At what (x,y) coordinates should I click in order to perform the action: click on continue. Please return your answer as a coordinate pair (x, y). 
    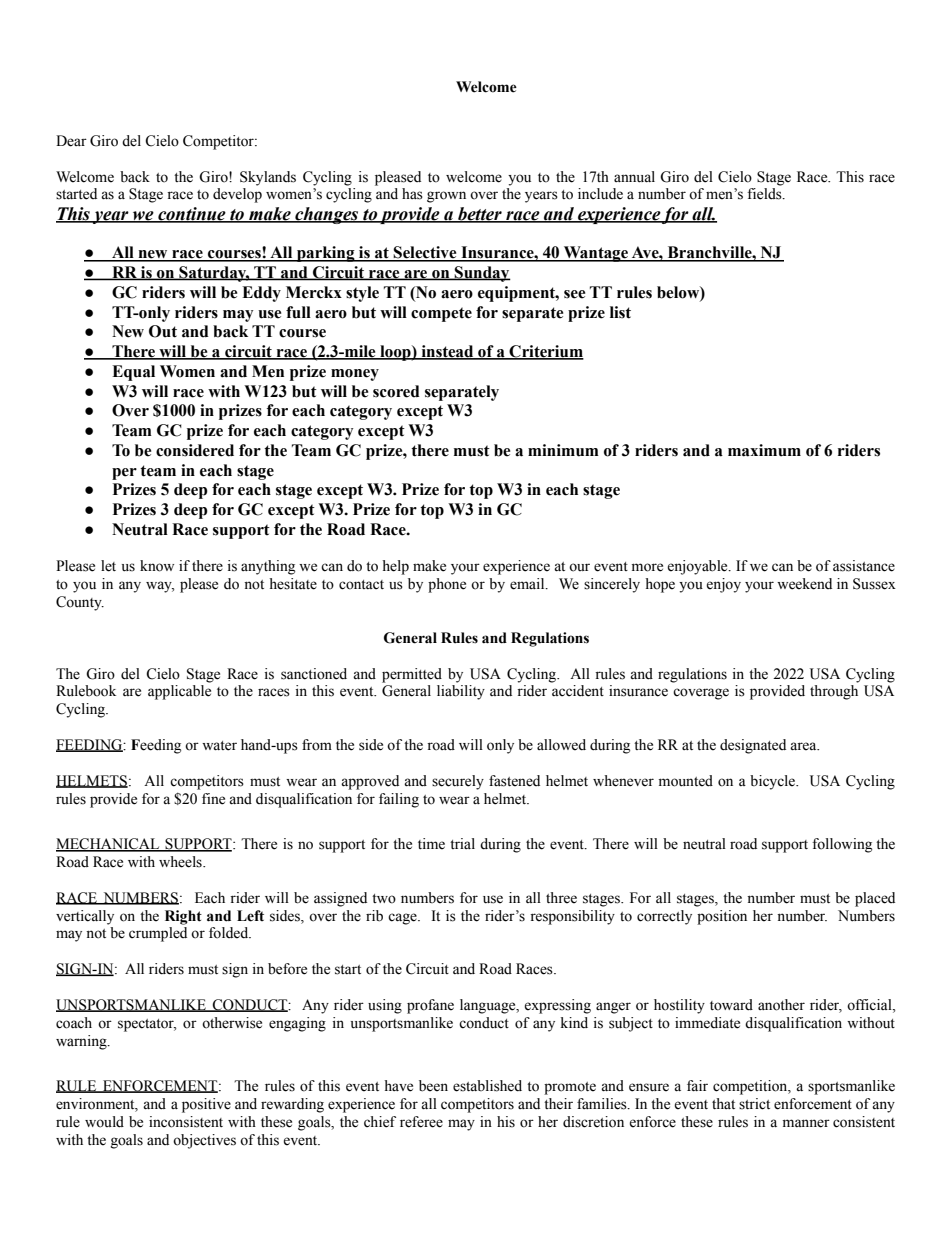
    Looking at the image, I should click on (192, 215).
